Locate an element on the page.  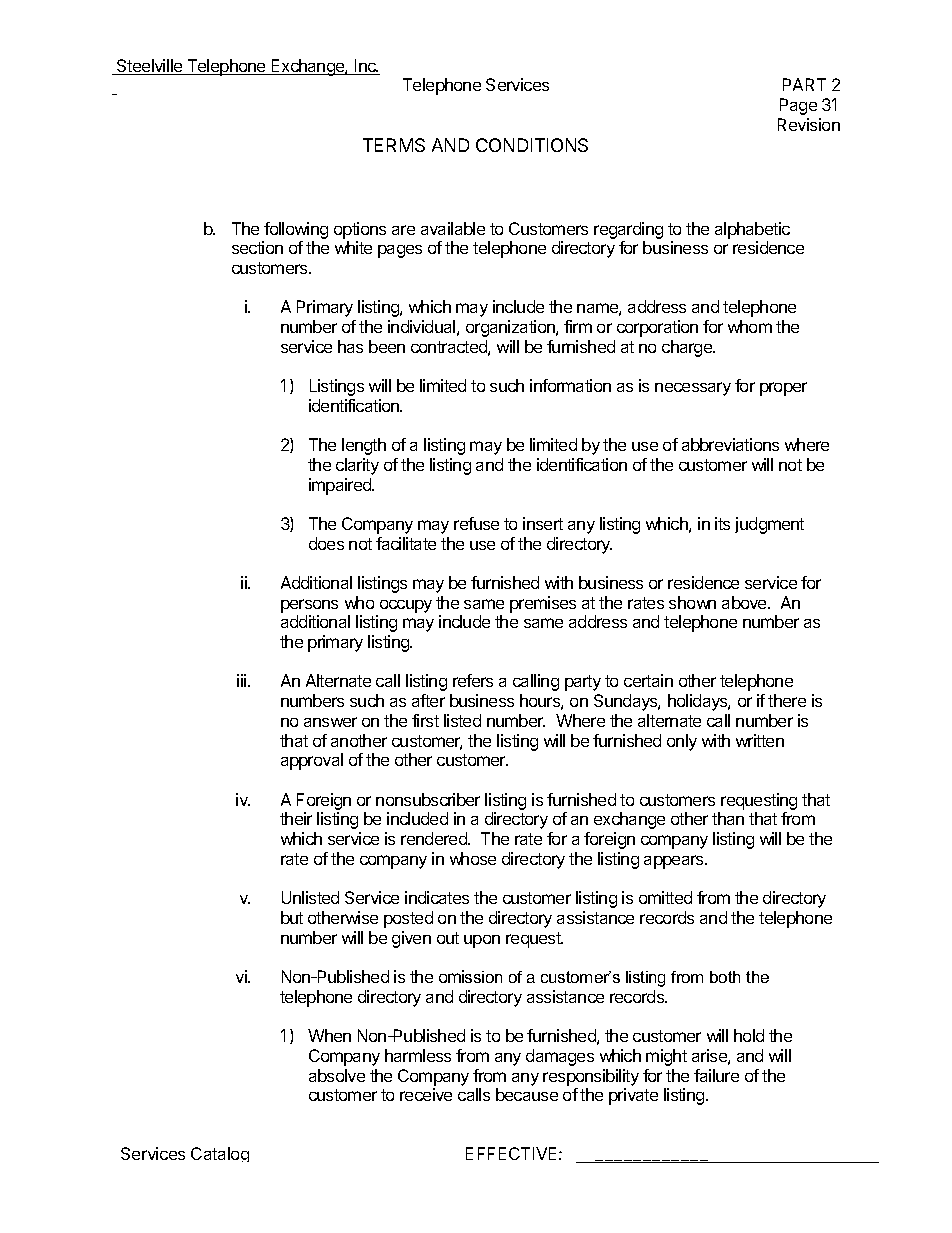
whose is located at coordinates (473, 858).
